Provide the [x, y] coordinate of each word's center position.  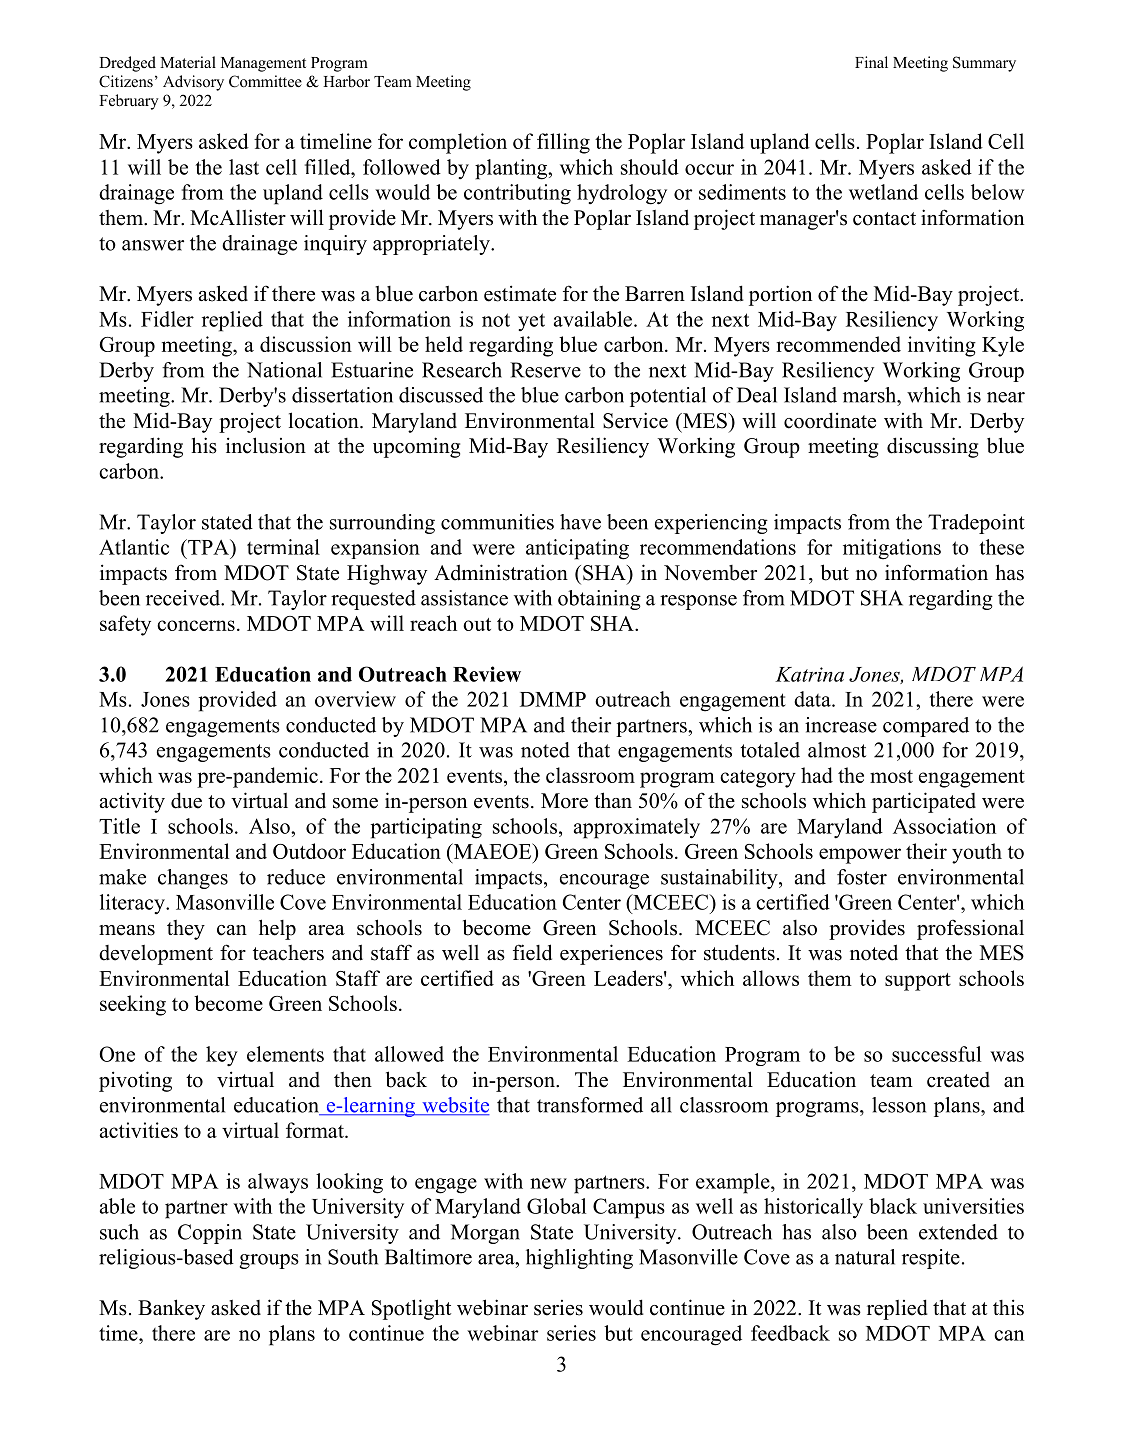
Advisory [193, 83]
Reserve [545, 370]
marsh [871, 395]
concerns [196, 625]
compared [926, 727]
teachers [288, 953]
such [119, 1232]
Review [487, 674]
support [918, 982]
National [284, 370]
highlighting [579, 1259]
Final [871, 62]
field [532, 952]
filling [563, 143]
